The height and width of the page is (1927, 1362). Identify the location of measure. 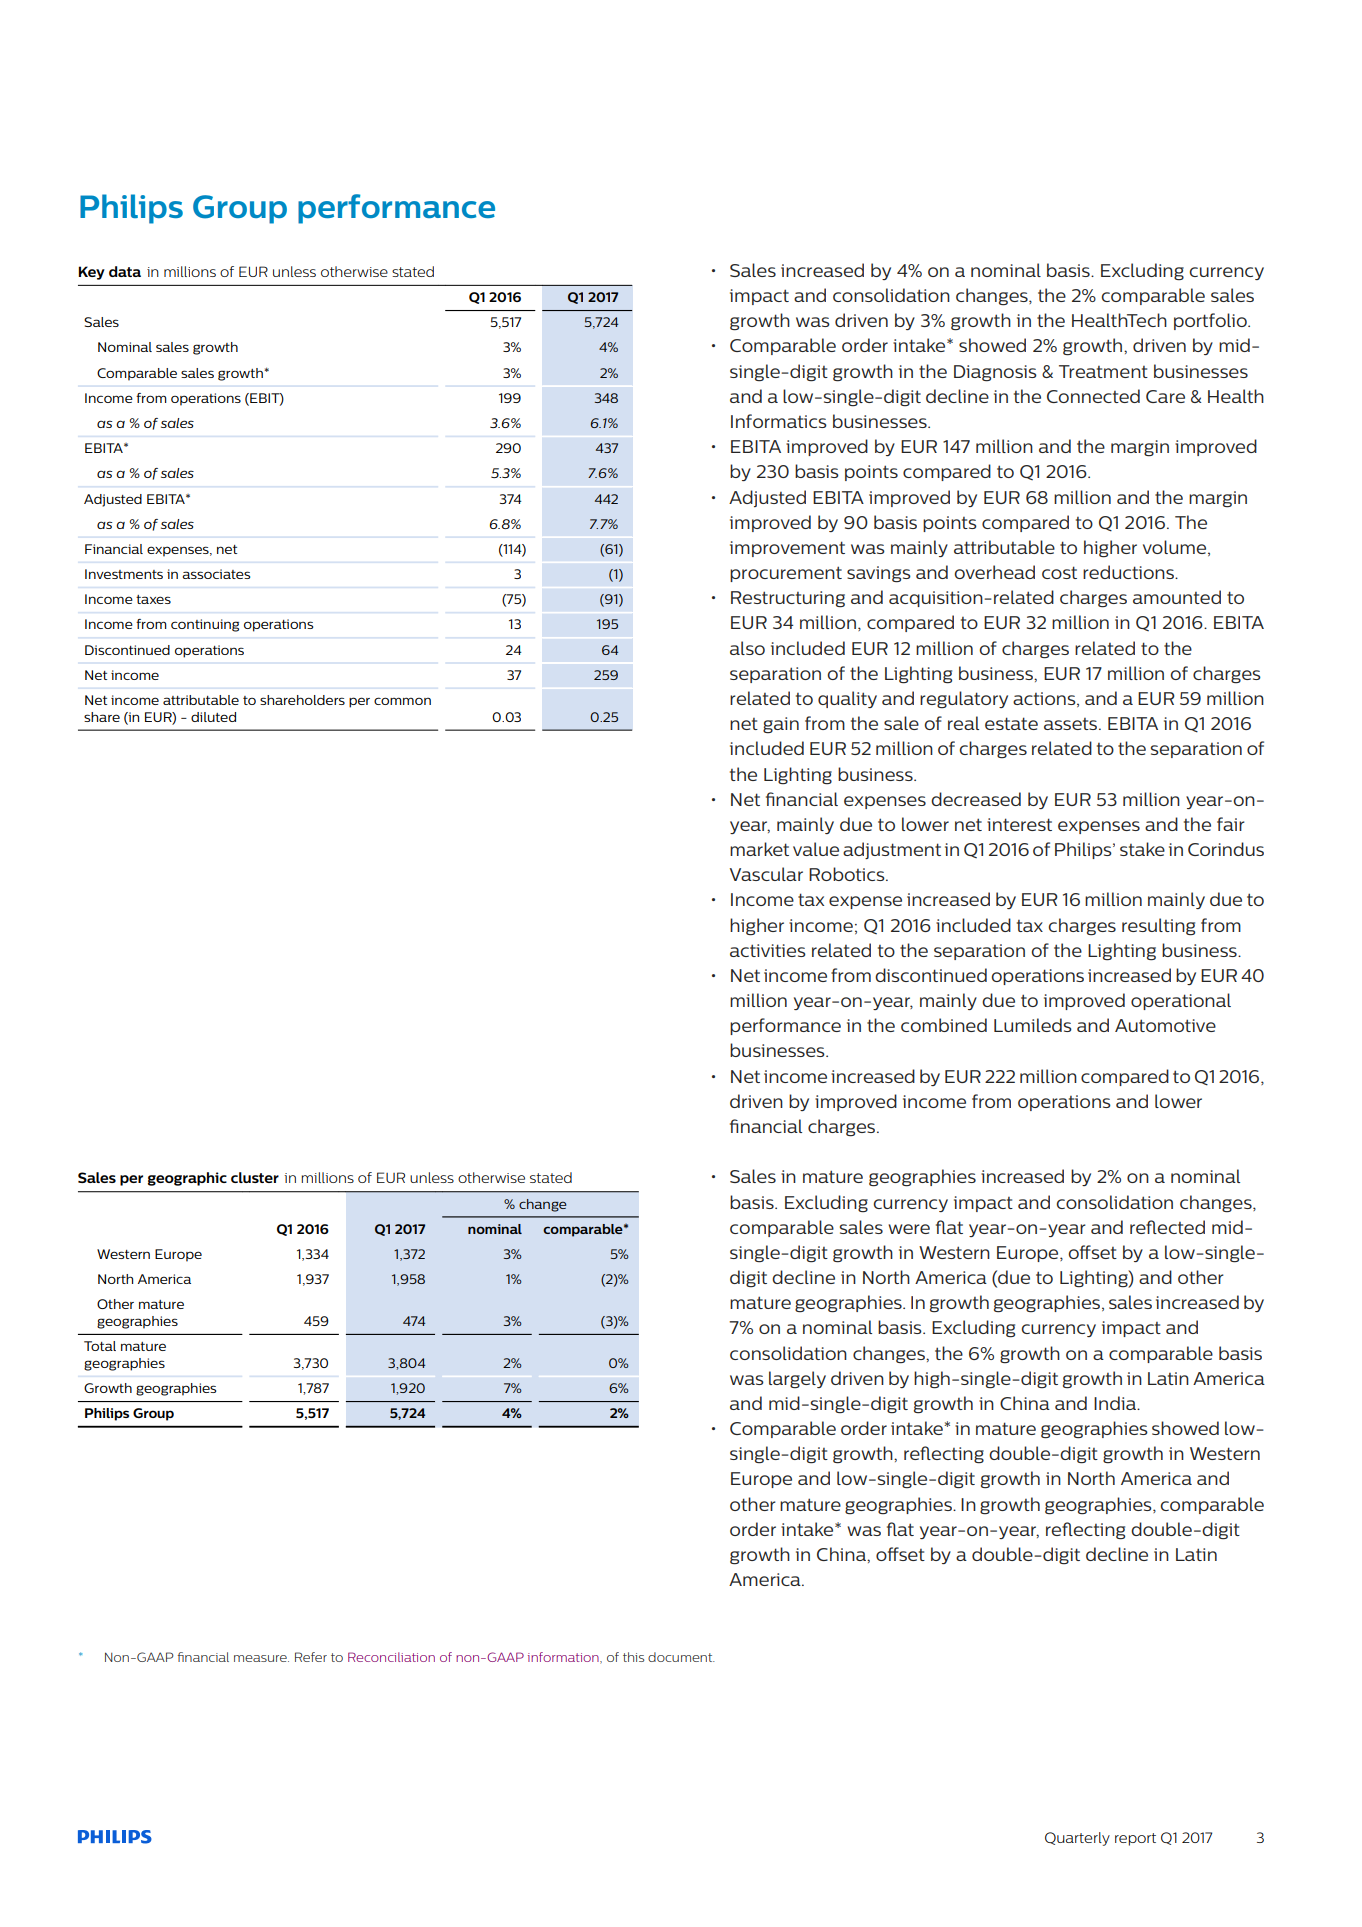
(261, 1658).
